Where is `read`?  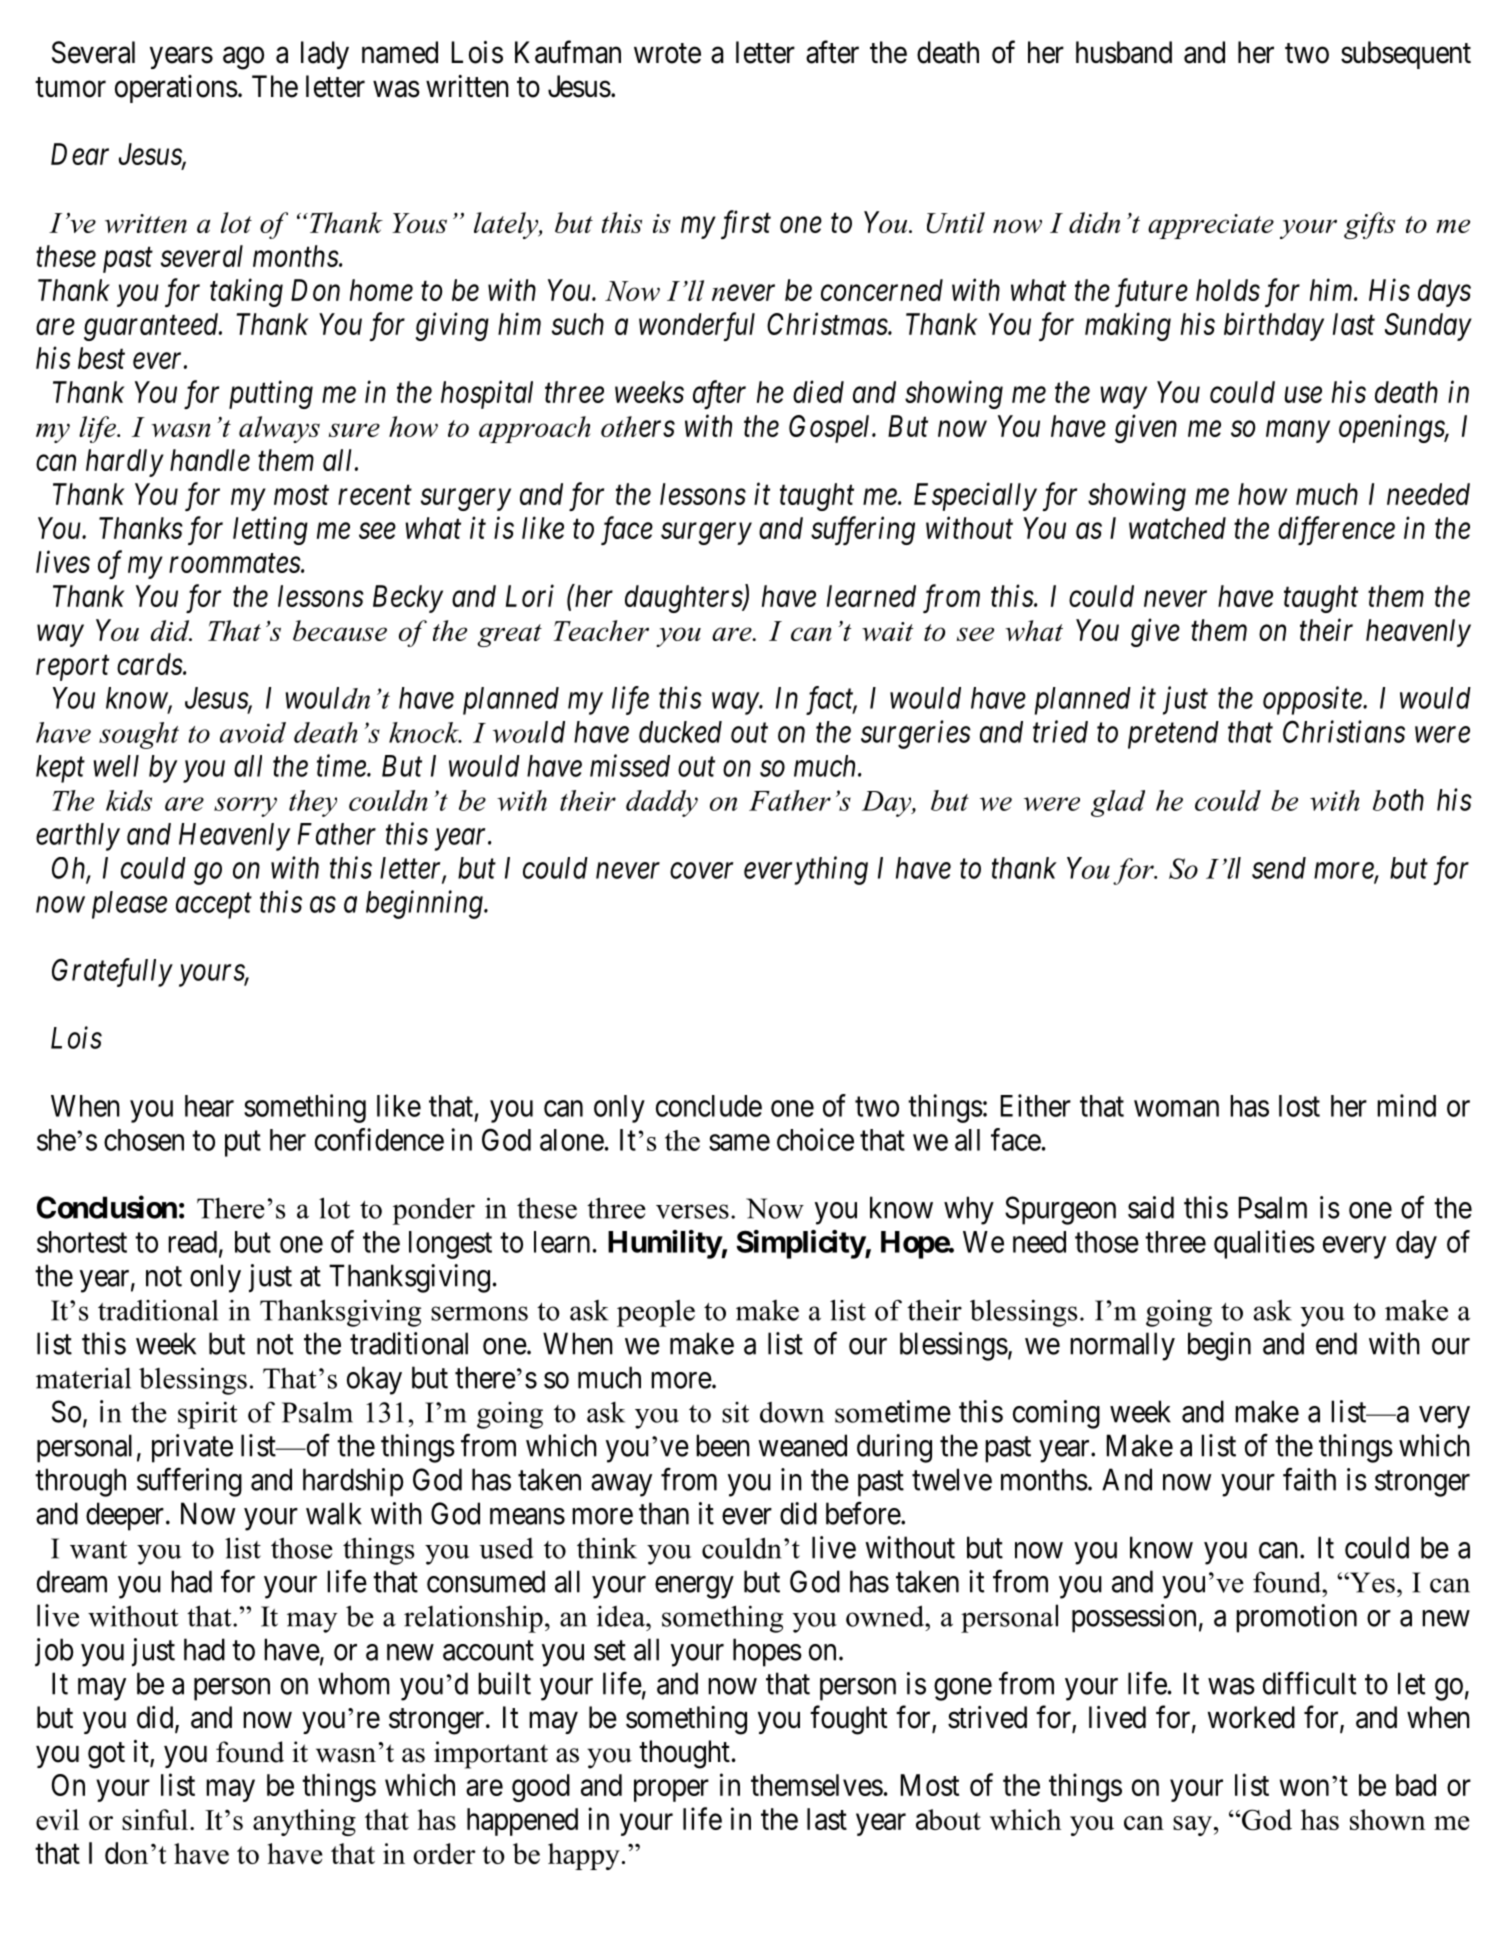 read is located at coordinates (192, 1242).
